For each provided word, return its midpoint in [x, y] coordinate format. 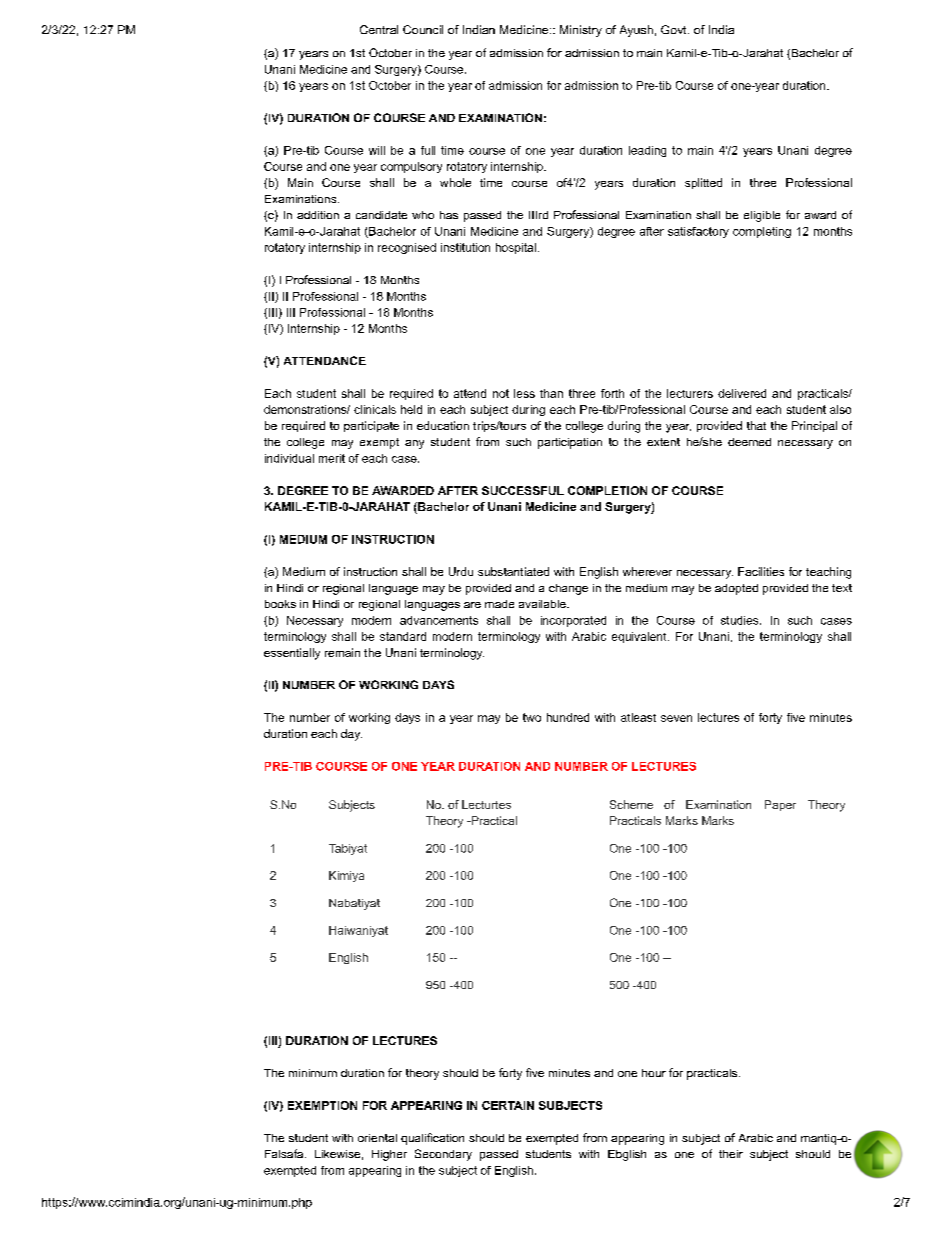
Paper [780, 805]
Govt [675, 29]
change [568, 589]
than [551, 393]
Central [379, 29]
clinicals [375, 409]
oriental [377, 1138]
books [280, 604]
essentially [292, 654]
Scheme [631, 804]
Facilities [761, 571]
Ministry [581, 31]
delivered [742, 393]
